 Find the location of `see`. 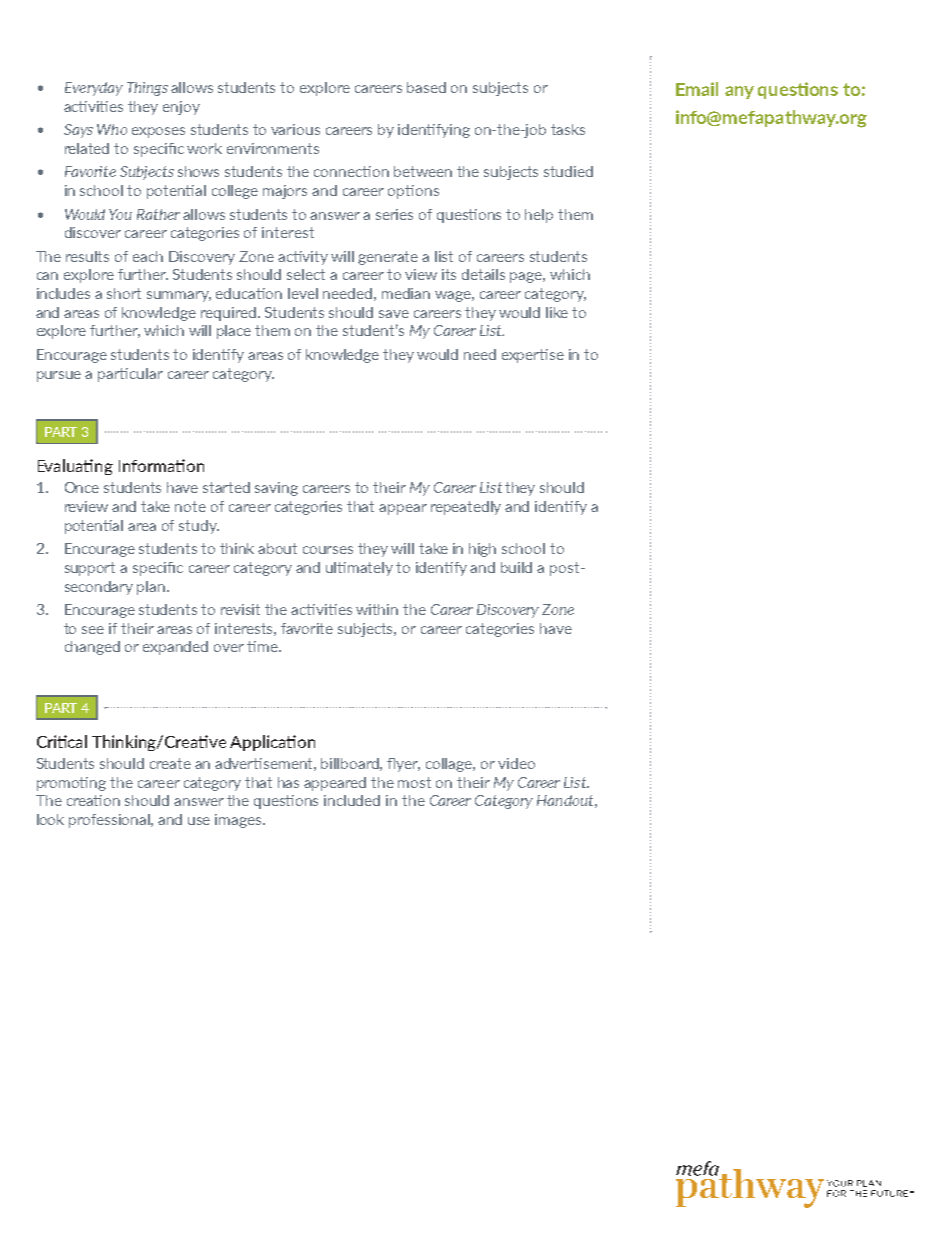

see is located at coordinates (93, 630).
